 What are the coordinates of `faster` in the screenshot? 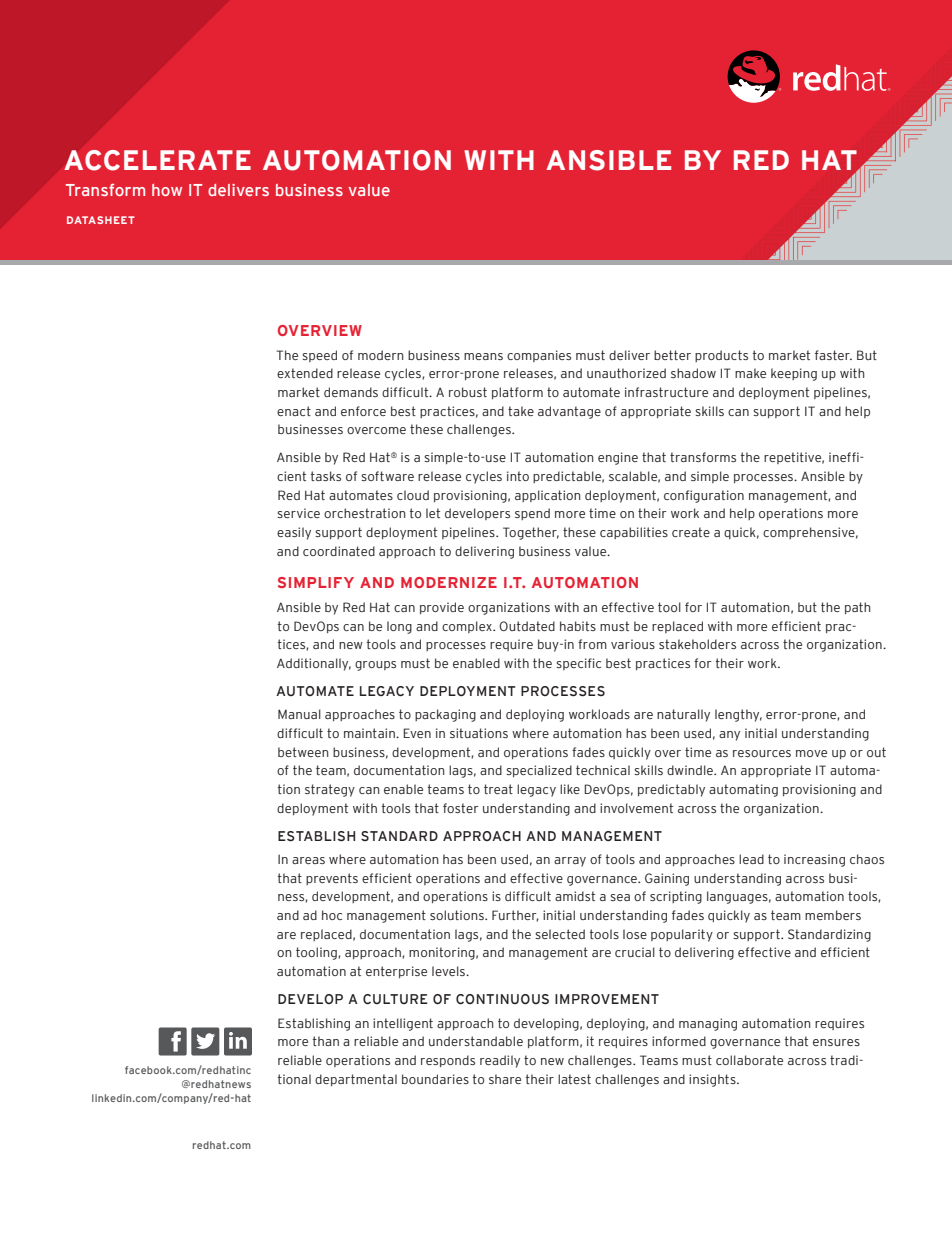 It's located at (833, 355).
